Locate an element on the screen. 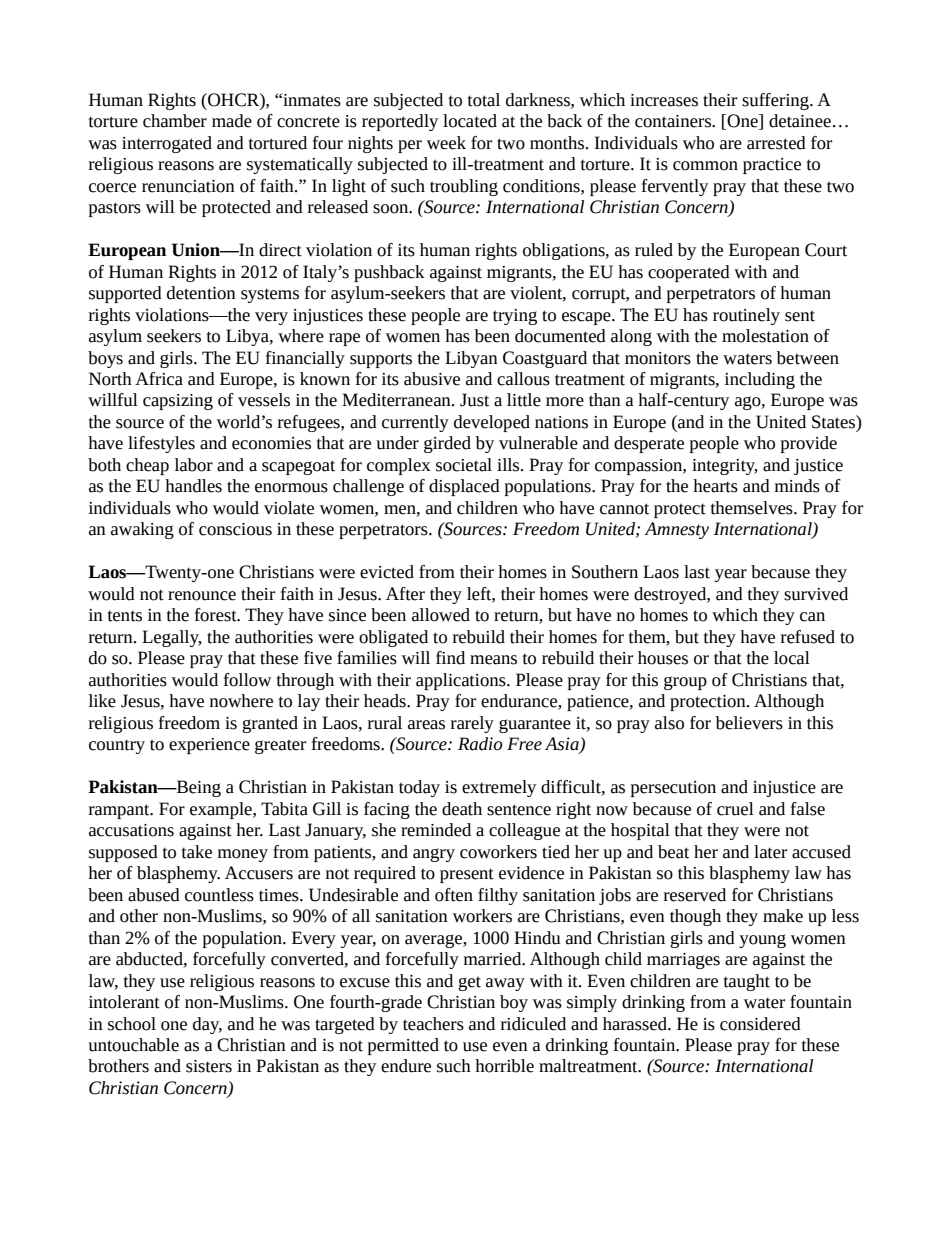 This screenshot has width=952, height=1233. arrested is located at coordinates (776, 143).
